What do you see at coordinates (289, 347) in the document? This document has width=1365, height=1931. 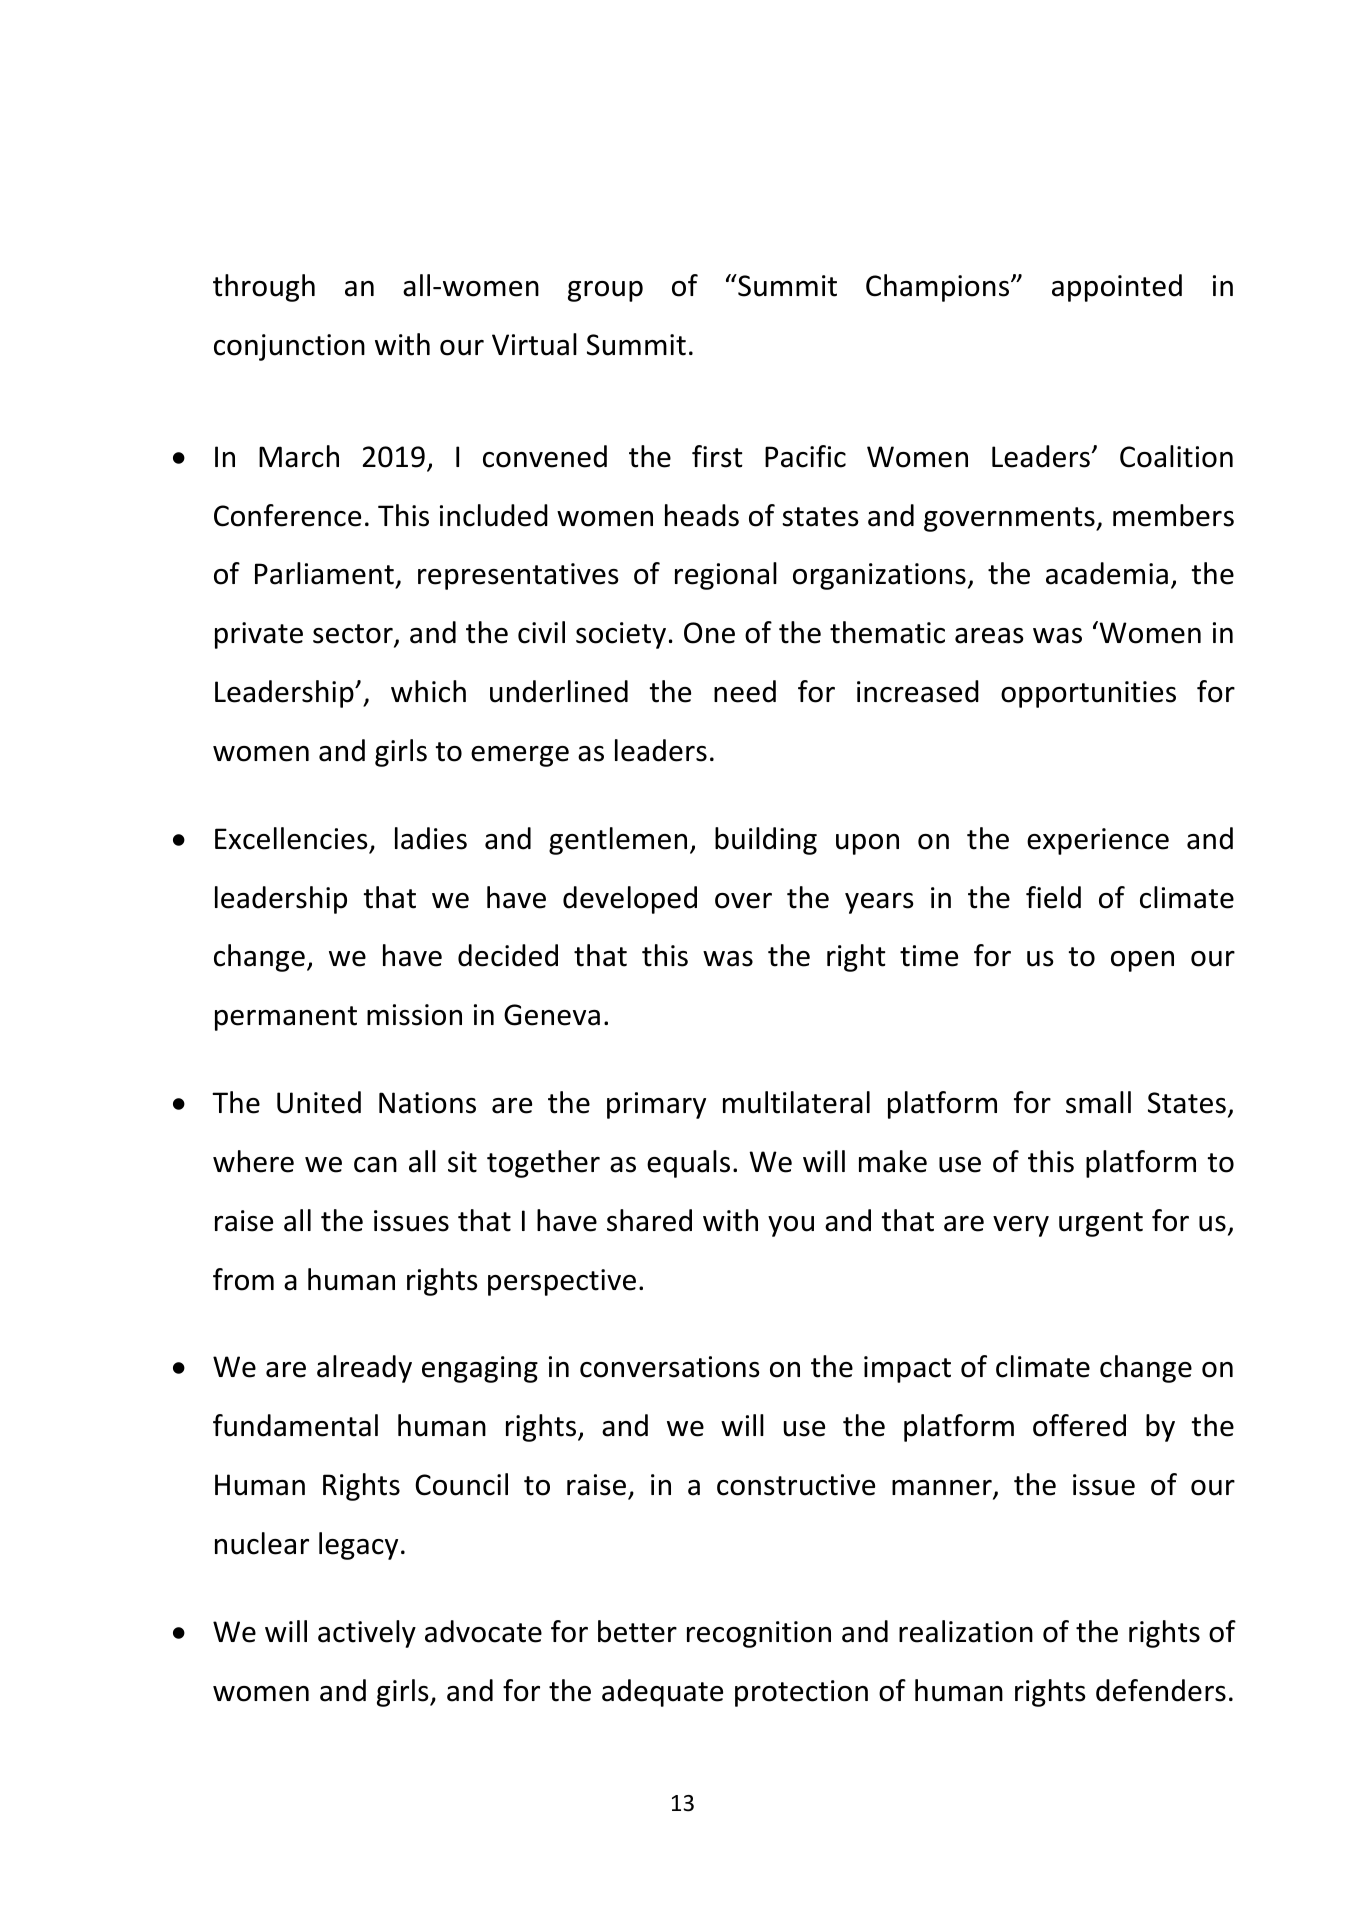 I see `conjunction` at bounding box center [289, 347].
